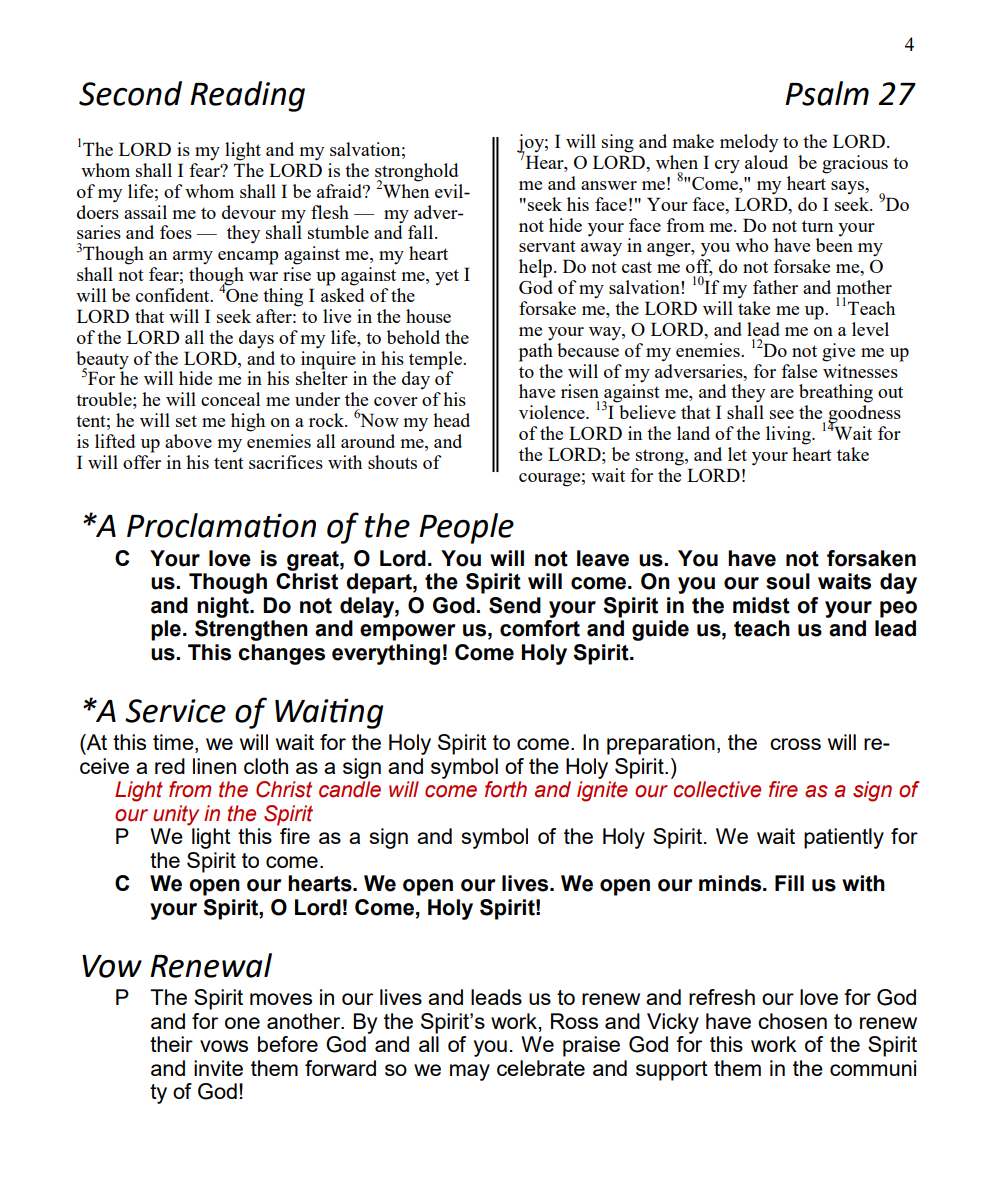 This document has height=1204, width=991. What do you see at coordinates (717, 789) in the document?
I see `collective` at bounding box center [717, 789].
